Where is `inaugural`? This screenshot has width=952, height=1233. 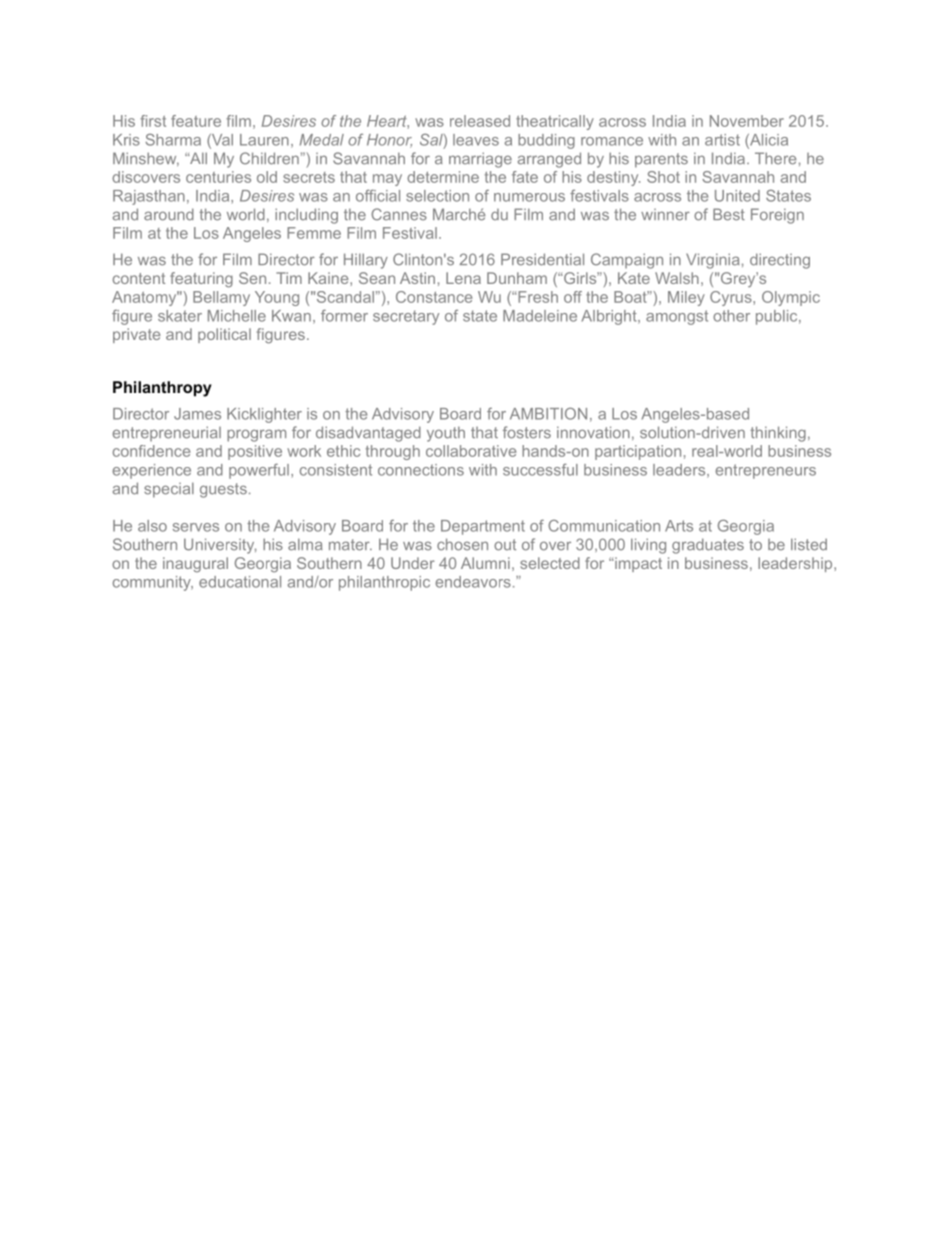 inaugural is located at coordinates (195, 565).
